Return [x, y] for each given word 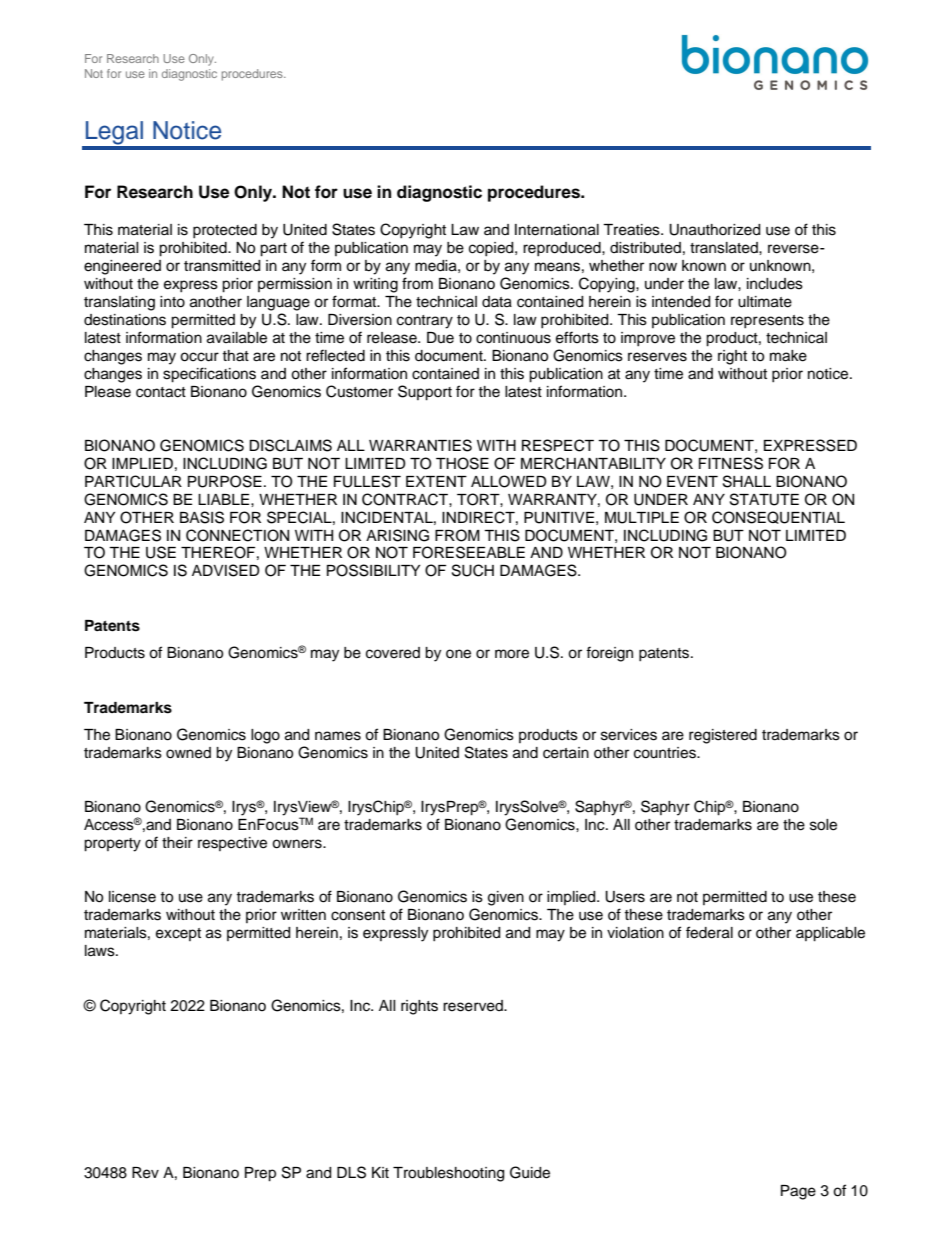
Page [798, 1192]
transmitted [222, 266]
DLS [351, 1172]
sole [823, 825]
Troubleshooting [448, 1174]
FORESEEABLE [469, 552]
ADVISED [226, 570]
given [506, 898]
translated [725, 248]
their [177, 843]
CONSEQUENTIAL [778, 517]
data [497, 302]
